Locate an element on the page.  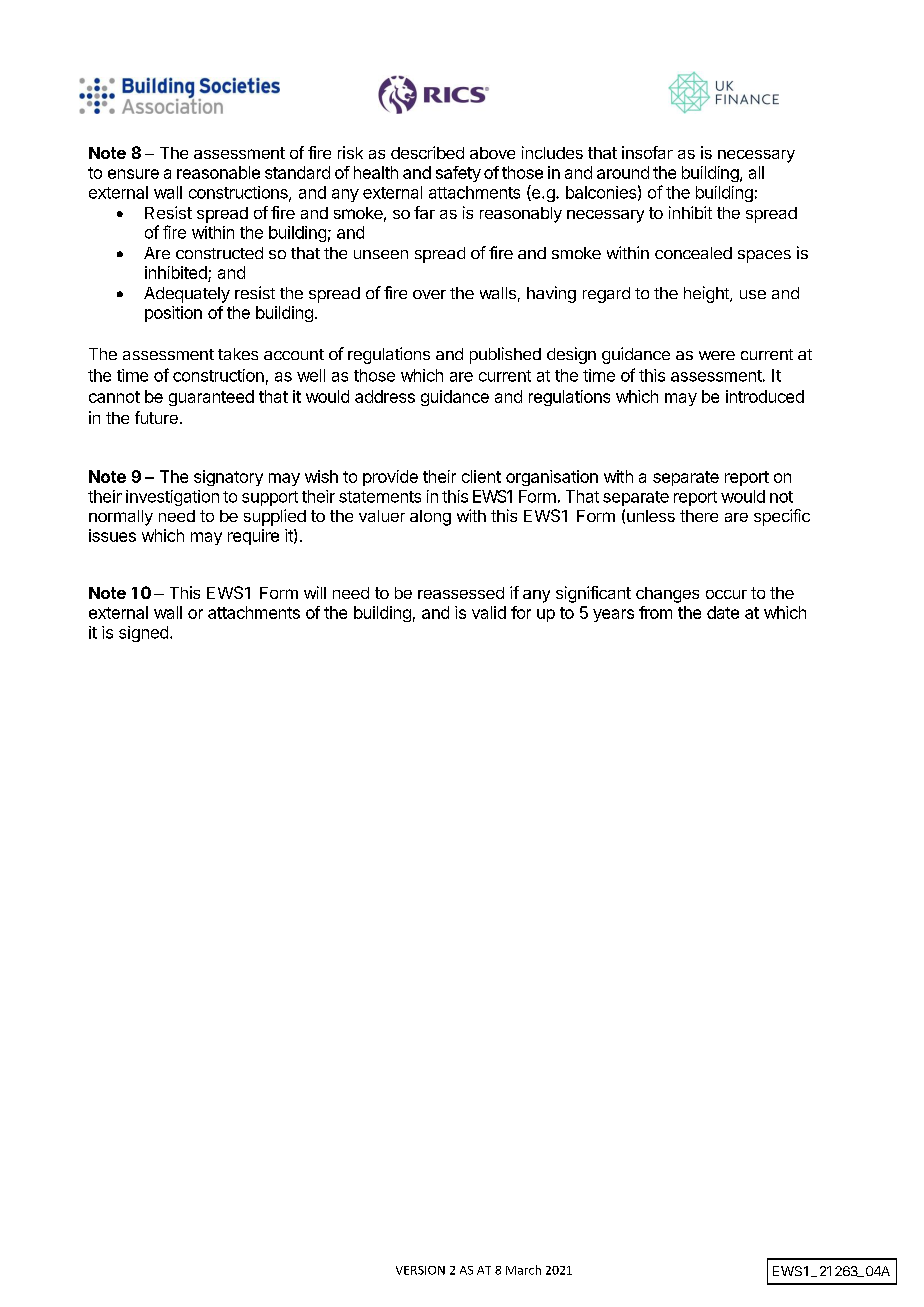
reasonable is located at coordinates (218, 172).
